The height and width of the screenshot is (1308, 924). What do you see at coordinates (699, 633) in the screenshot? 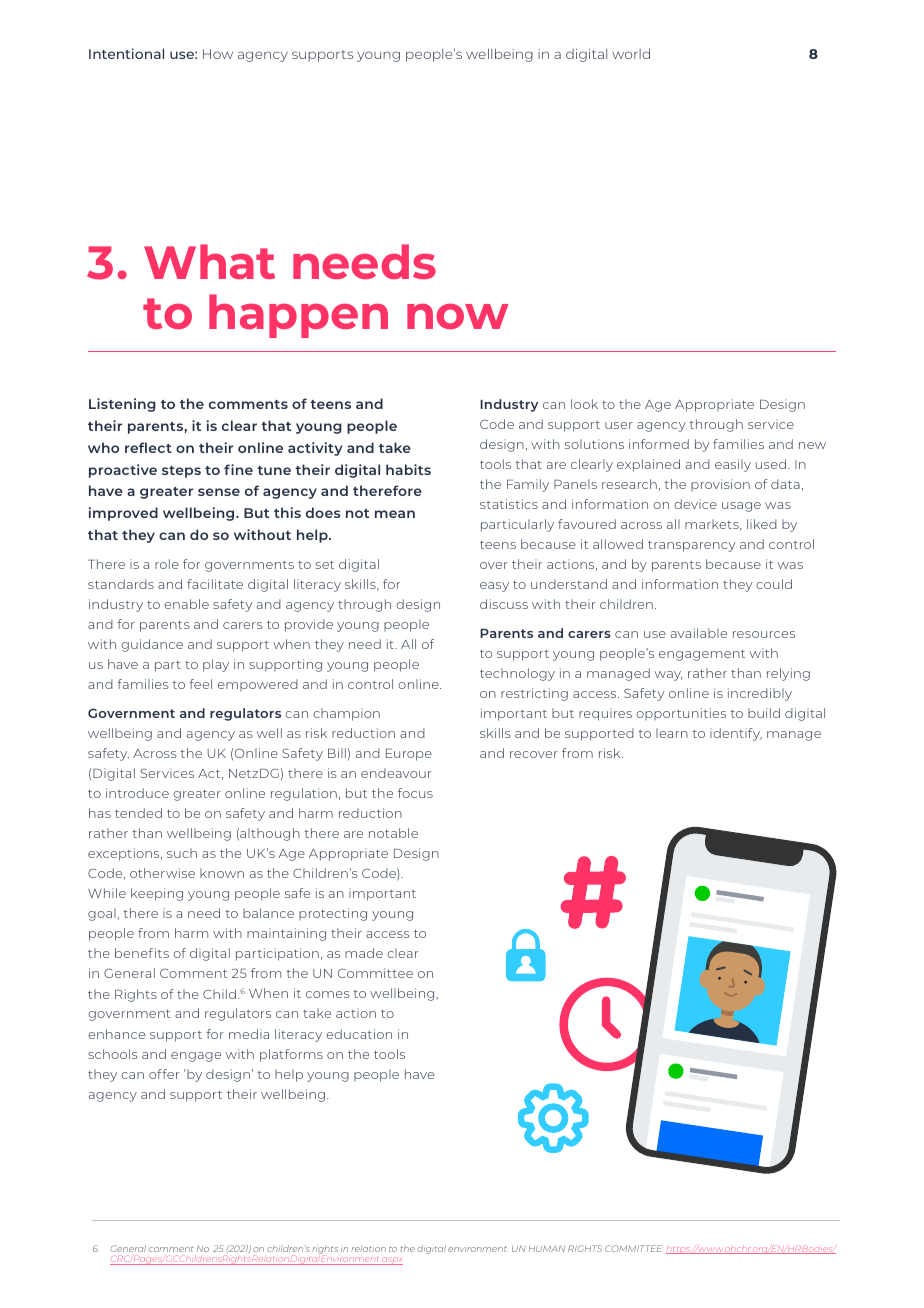
I see `available` at bounding box center [699, 633].
